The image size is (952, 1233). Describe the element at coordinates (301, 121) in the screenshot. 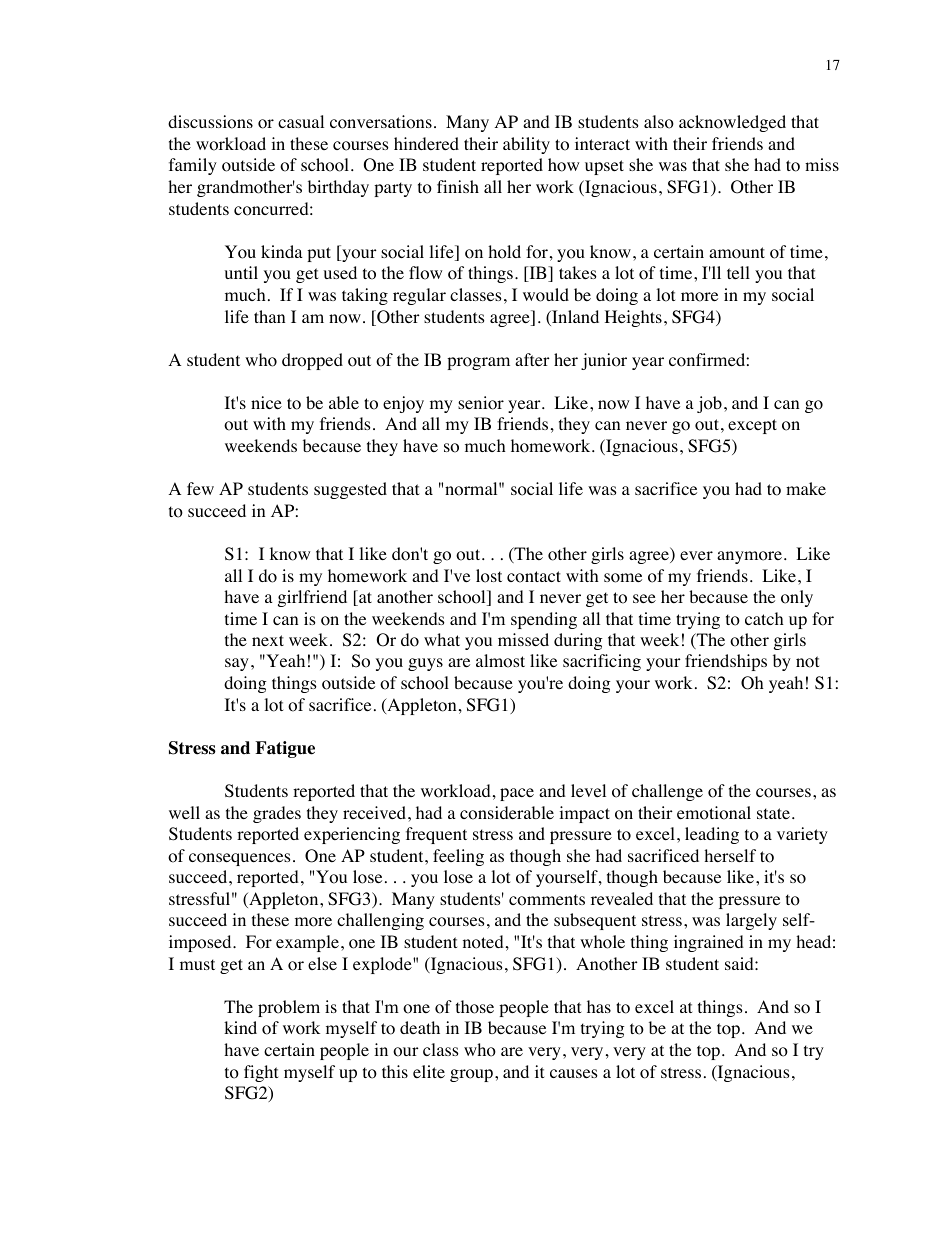

I see `casual` at that location.
